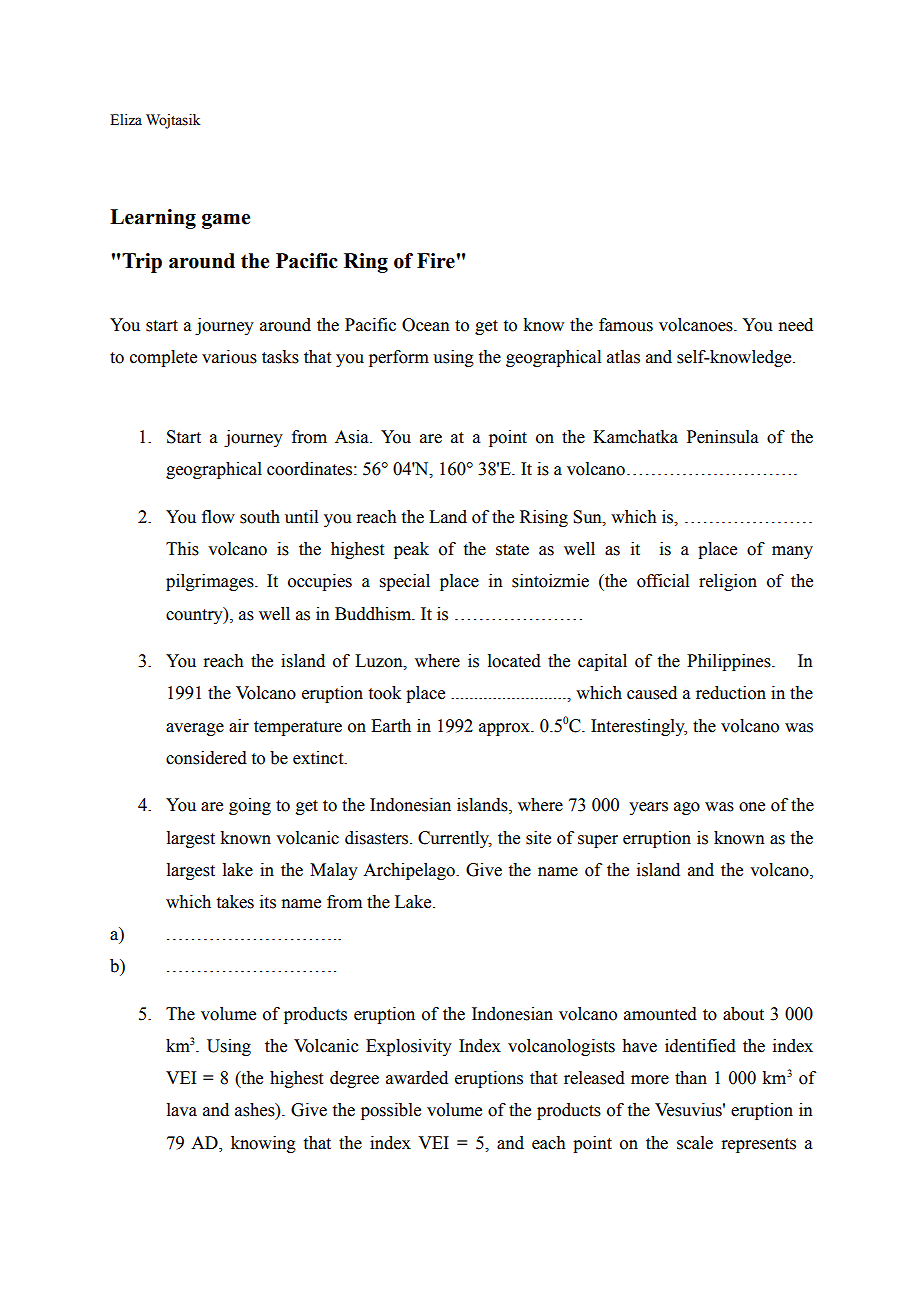 This screenshot has height=1308, width=924. Describe the element at coordinates (218, 517) in the screenshot. I see `flow` at that location.
